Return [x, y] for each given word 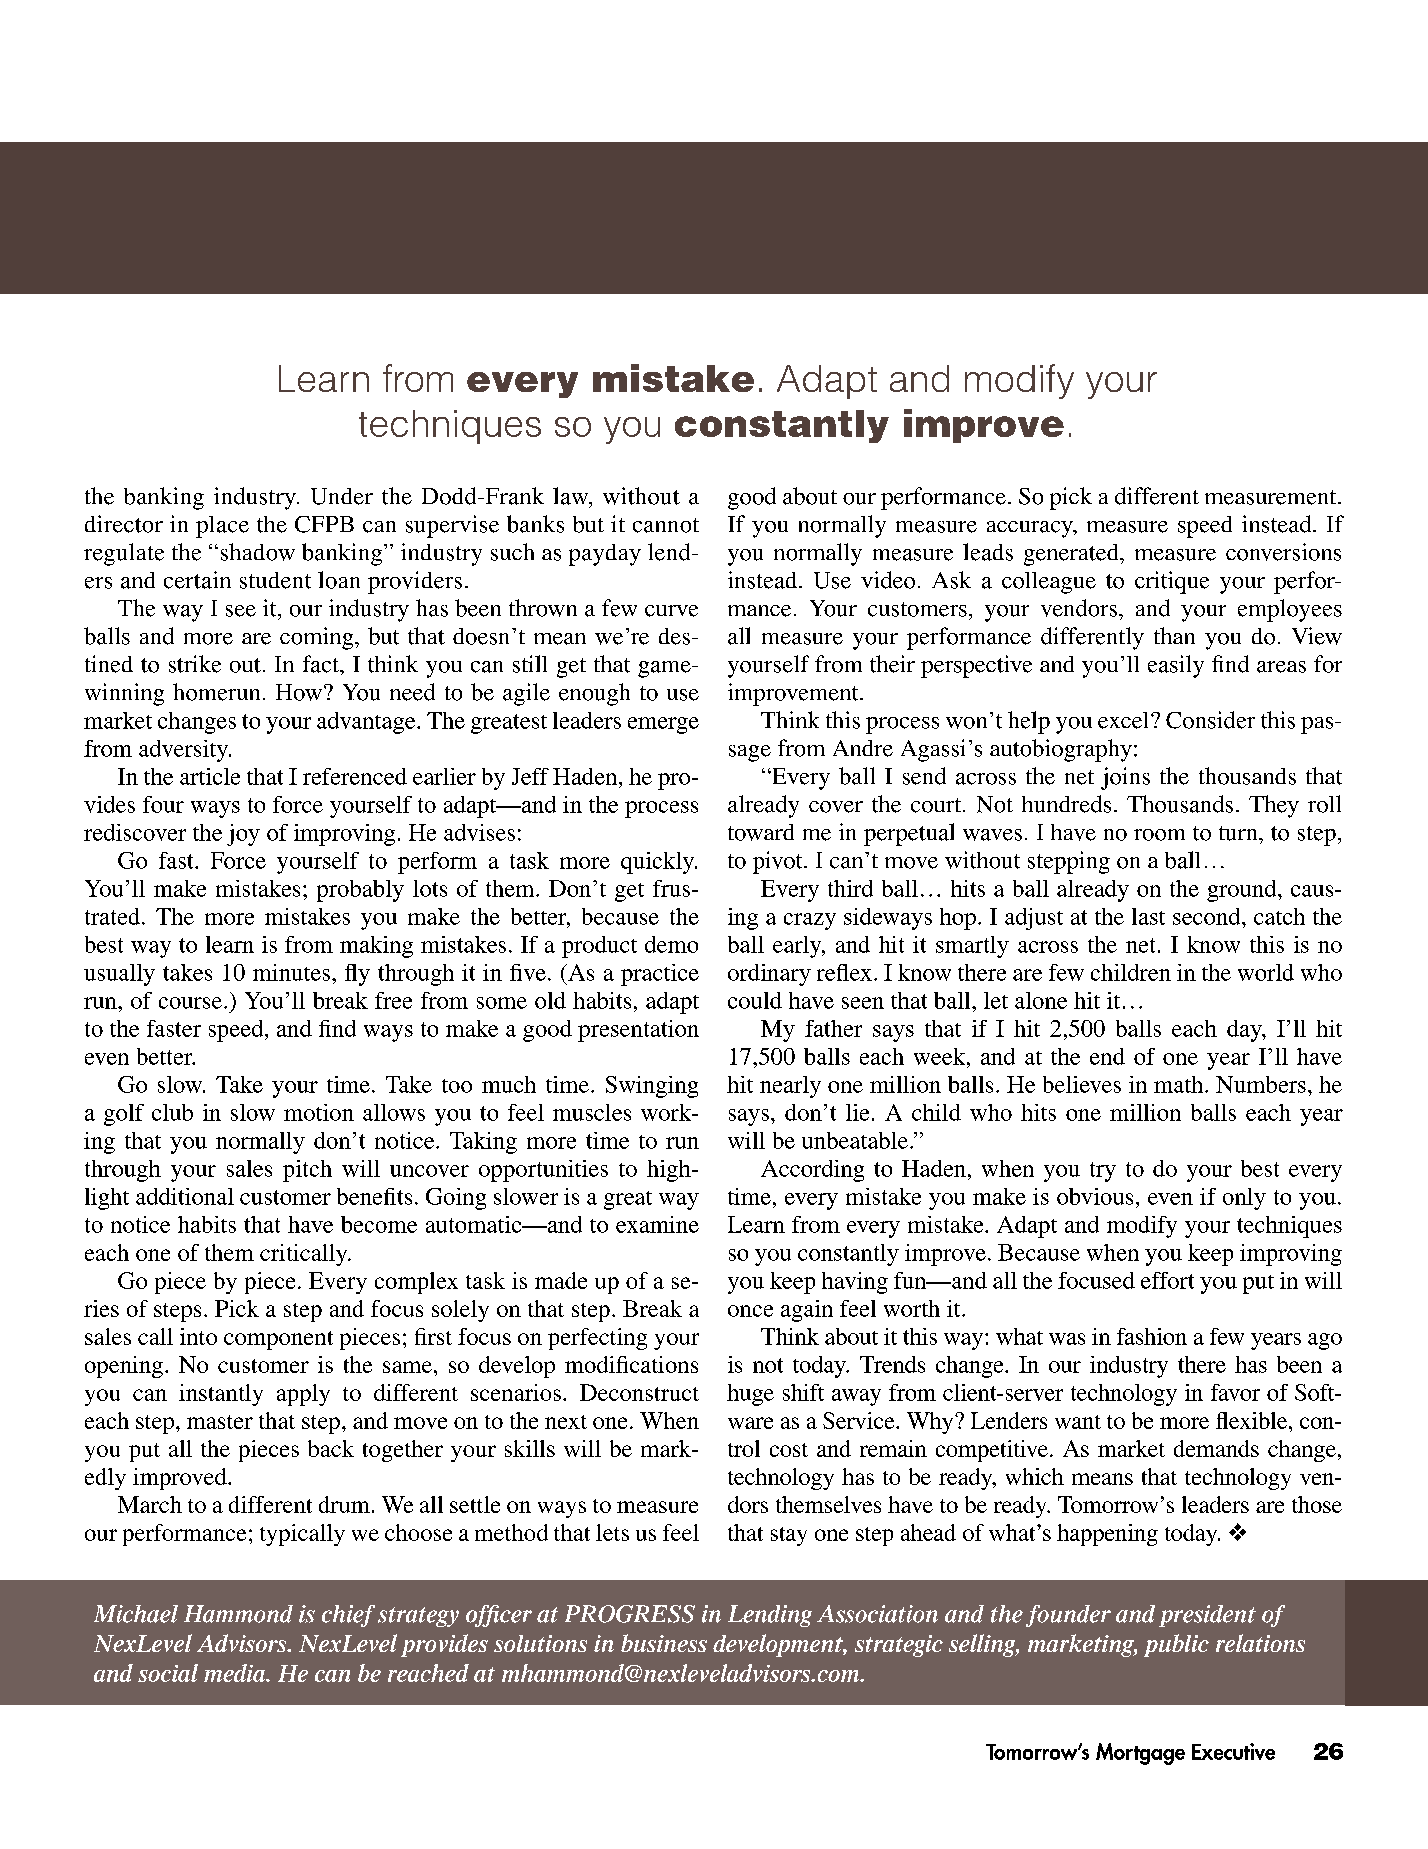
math [1180, 1084]
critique [1172, 582]
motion [319, 1112]
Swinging [652, 1087]
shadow [258, 552]
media [235, 1673]
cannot [666, 525]
